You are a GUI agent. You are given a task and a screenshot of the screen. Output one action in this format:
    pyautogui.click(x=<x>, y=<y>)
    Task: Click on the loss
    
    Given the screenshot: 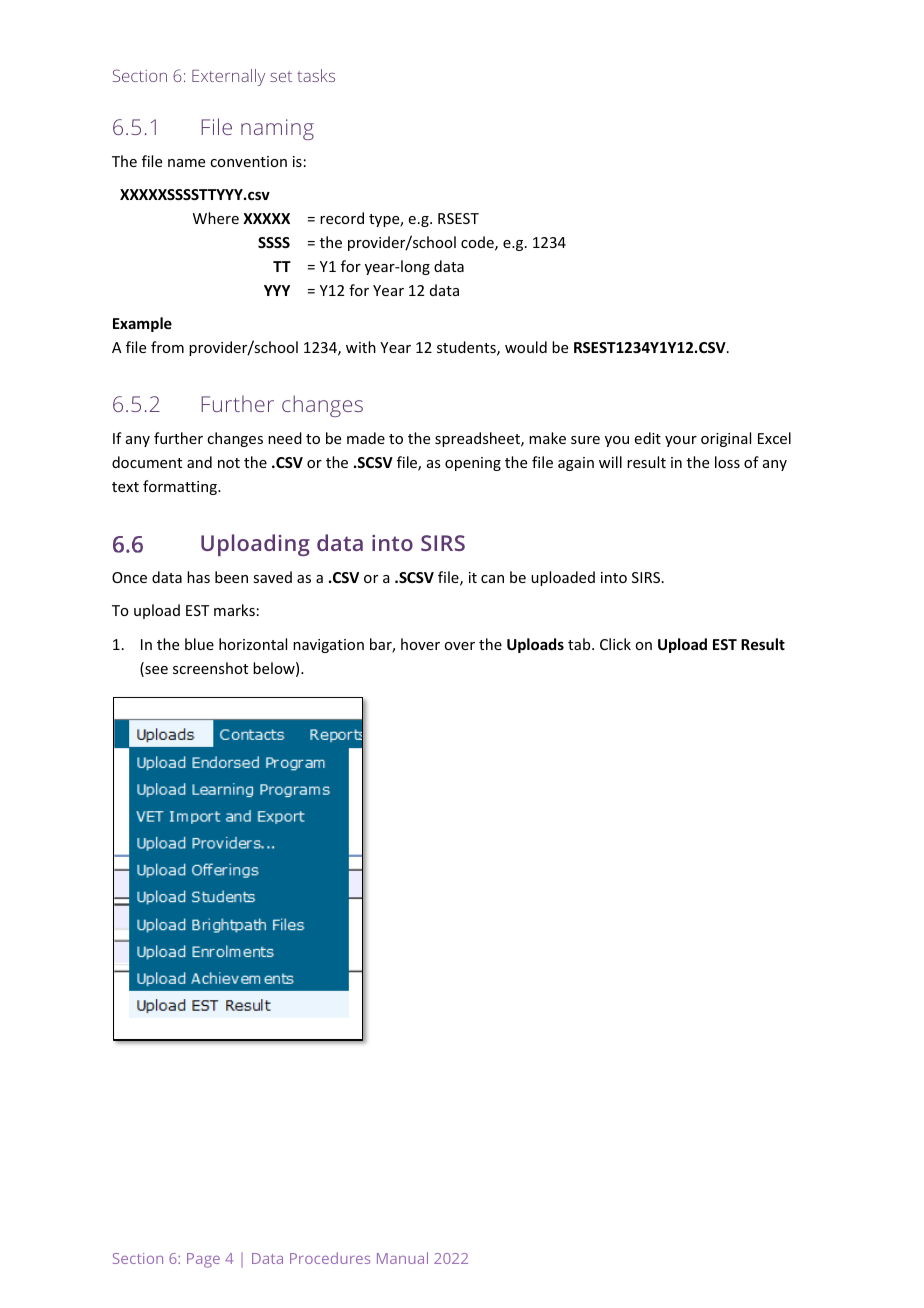 What is the action you would take?
    pyautogui.click(x=727, y=462)
